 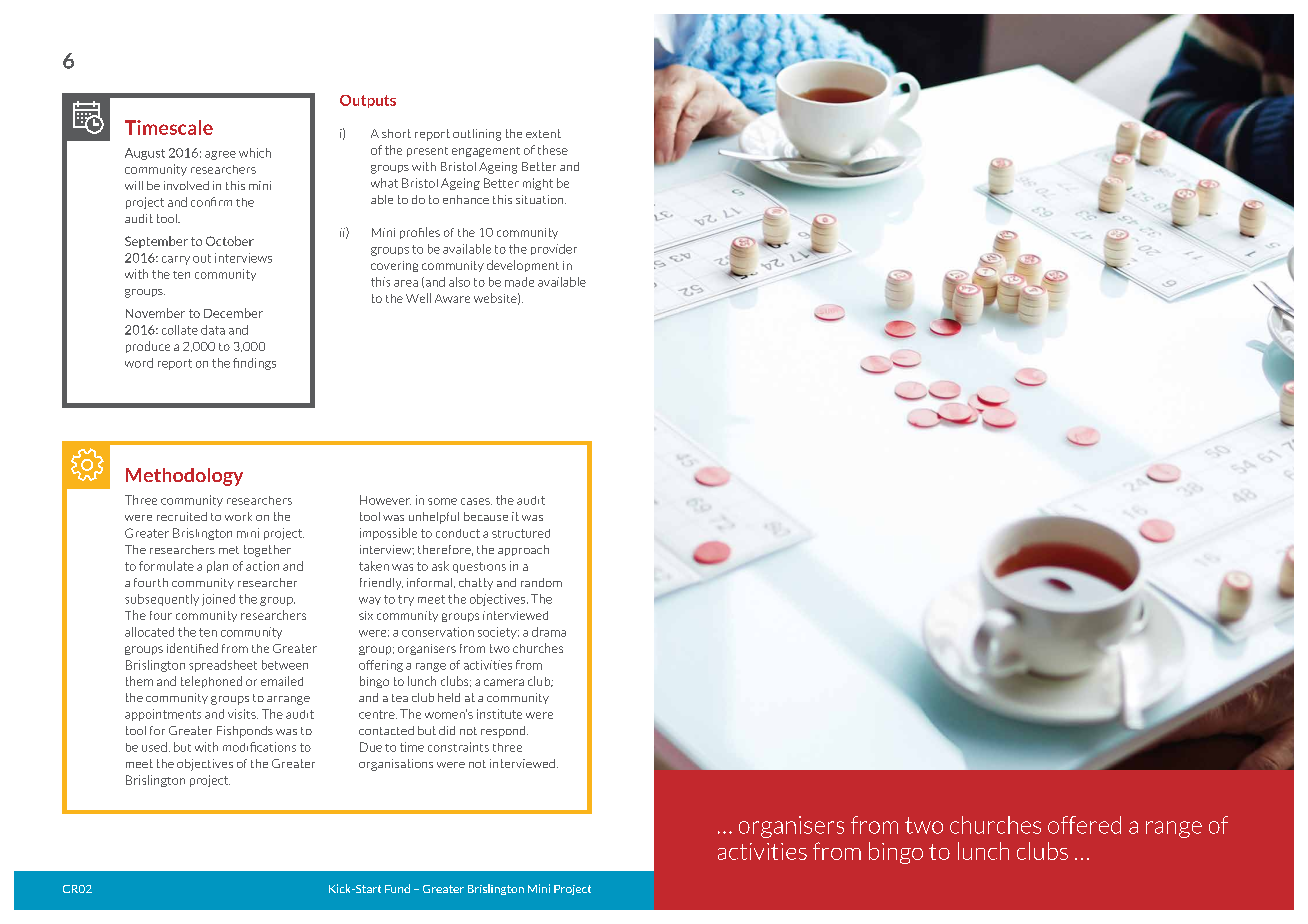 I want to click on Methodology, so click(x=184, y=477).
